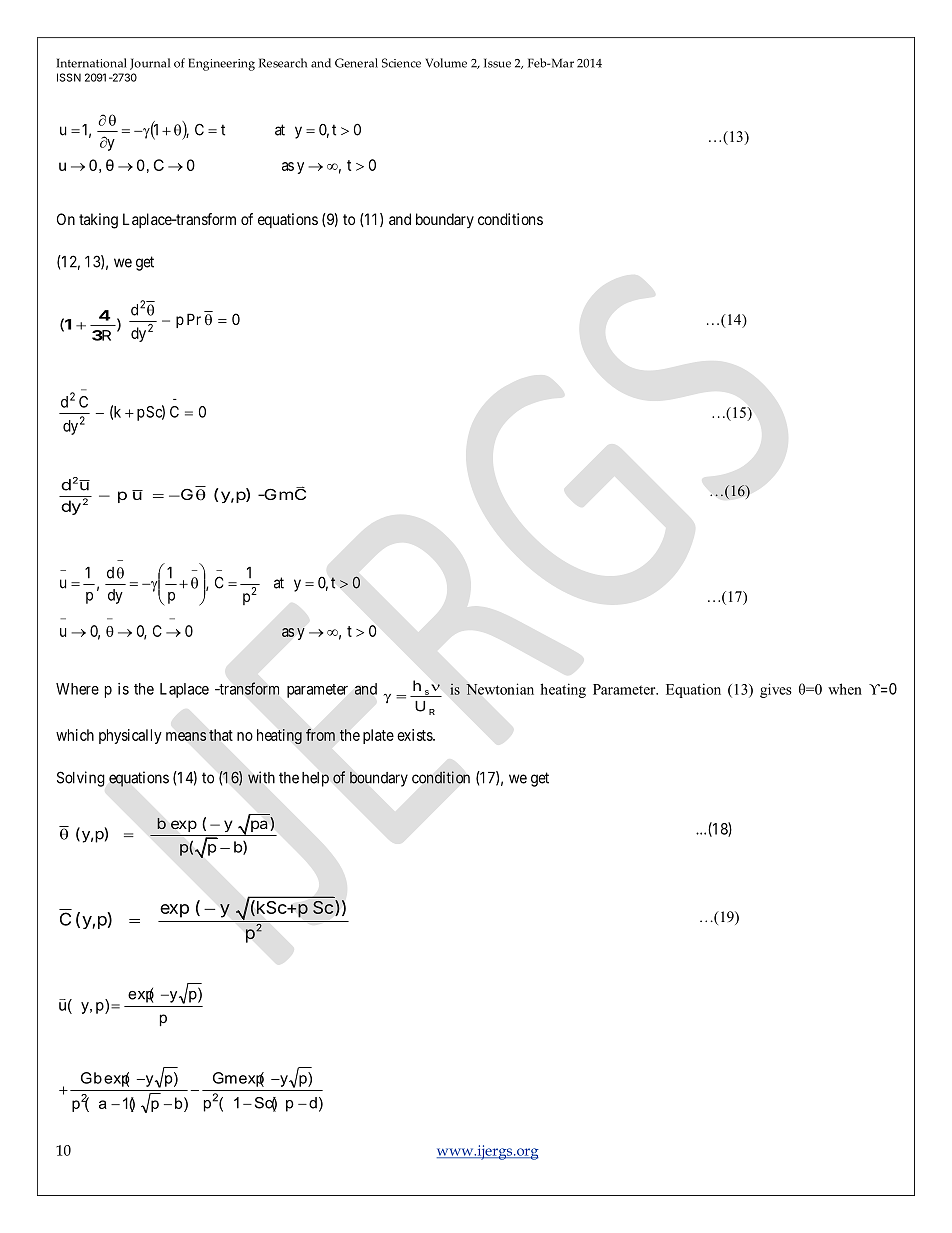 The image size is (952, 1233). I want to click on exists, so click(415, 735).
